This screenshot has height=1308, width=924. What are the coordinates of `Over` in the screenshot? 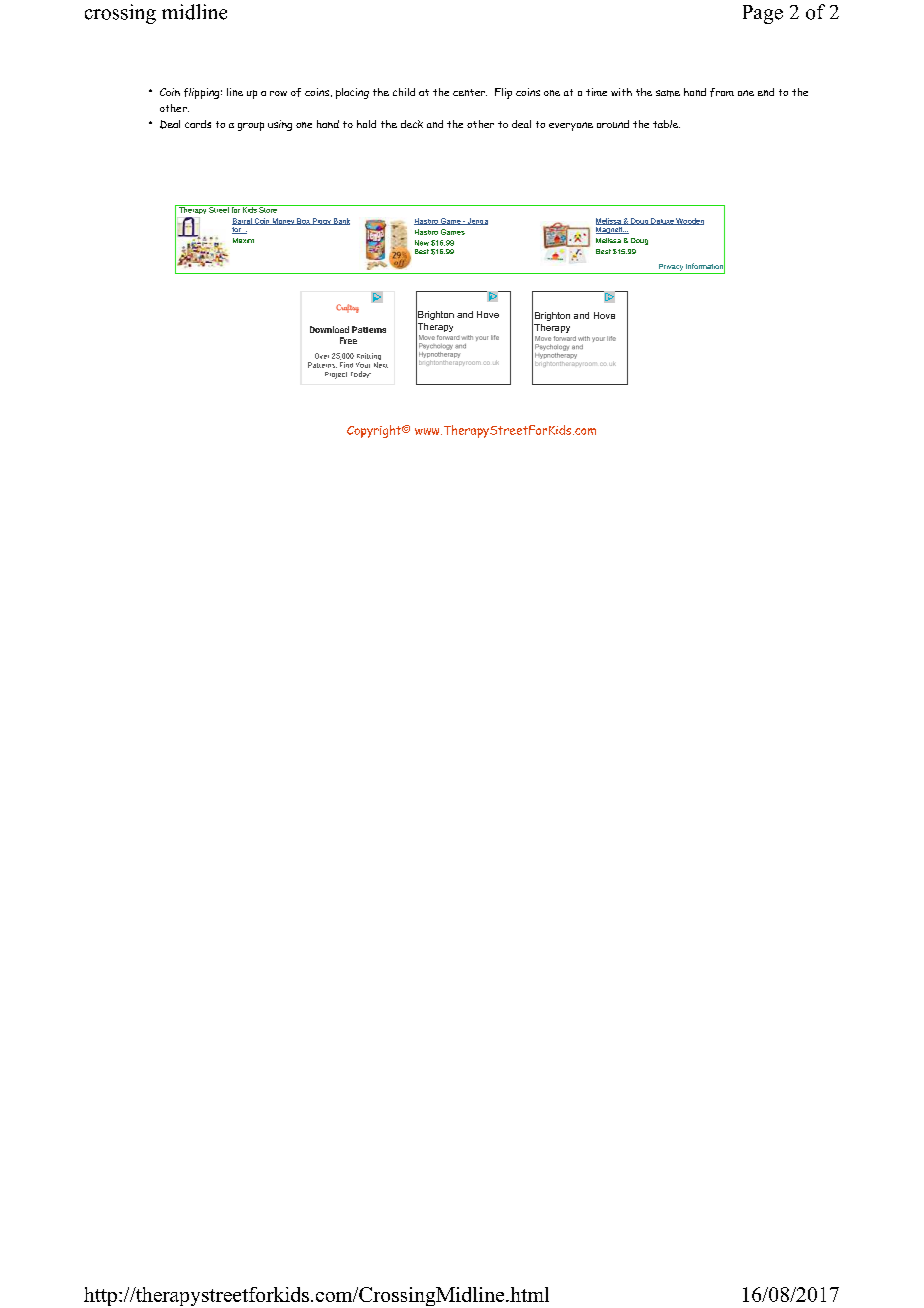 It's located at (322, 356).
